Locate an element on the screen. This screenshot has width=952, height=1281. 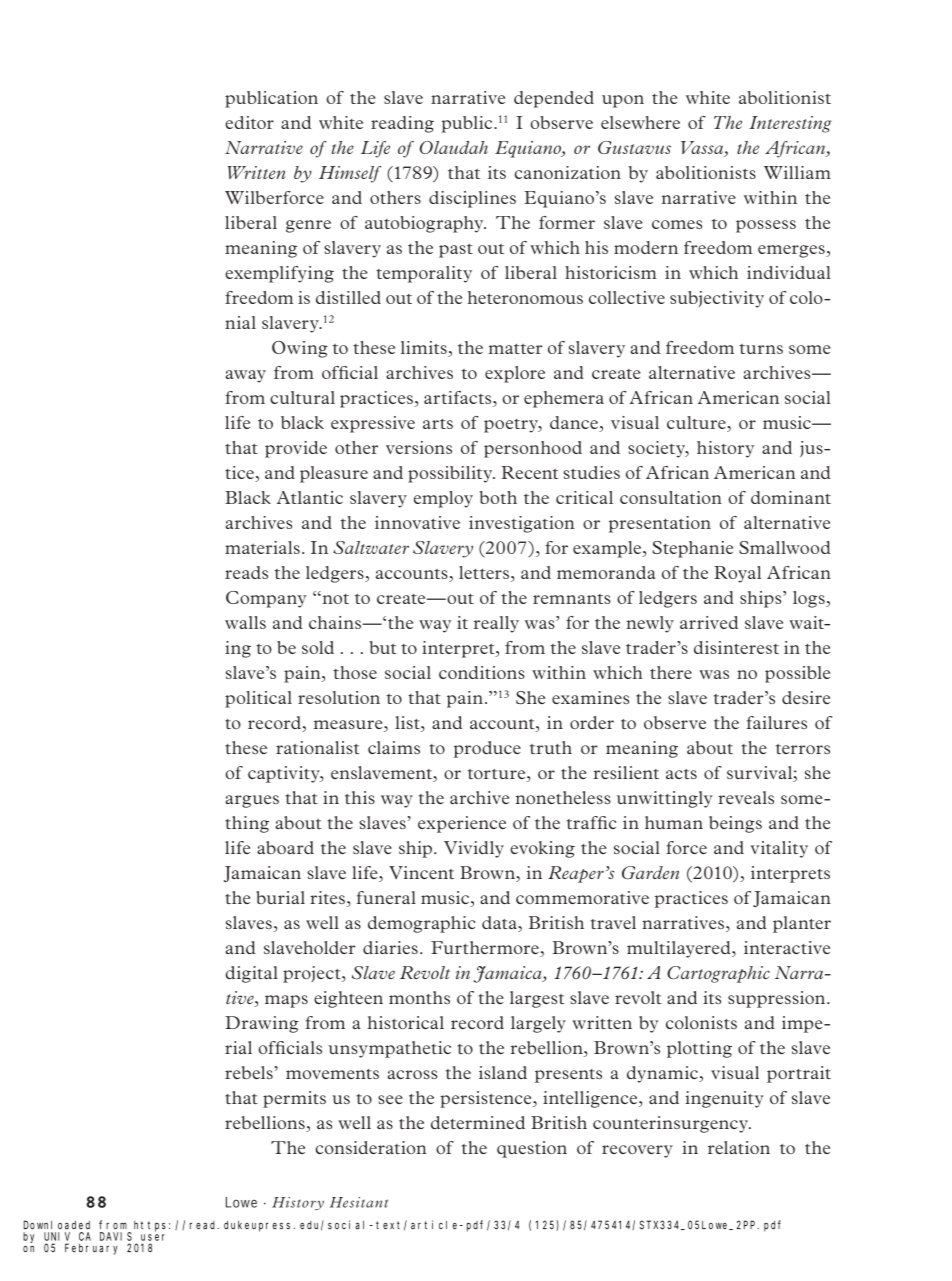
relation is located at coordinates (739, 1147).
